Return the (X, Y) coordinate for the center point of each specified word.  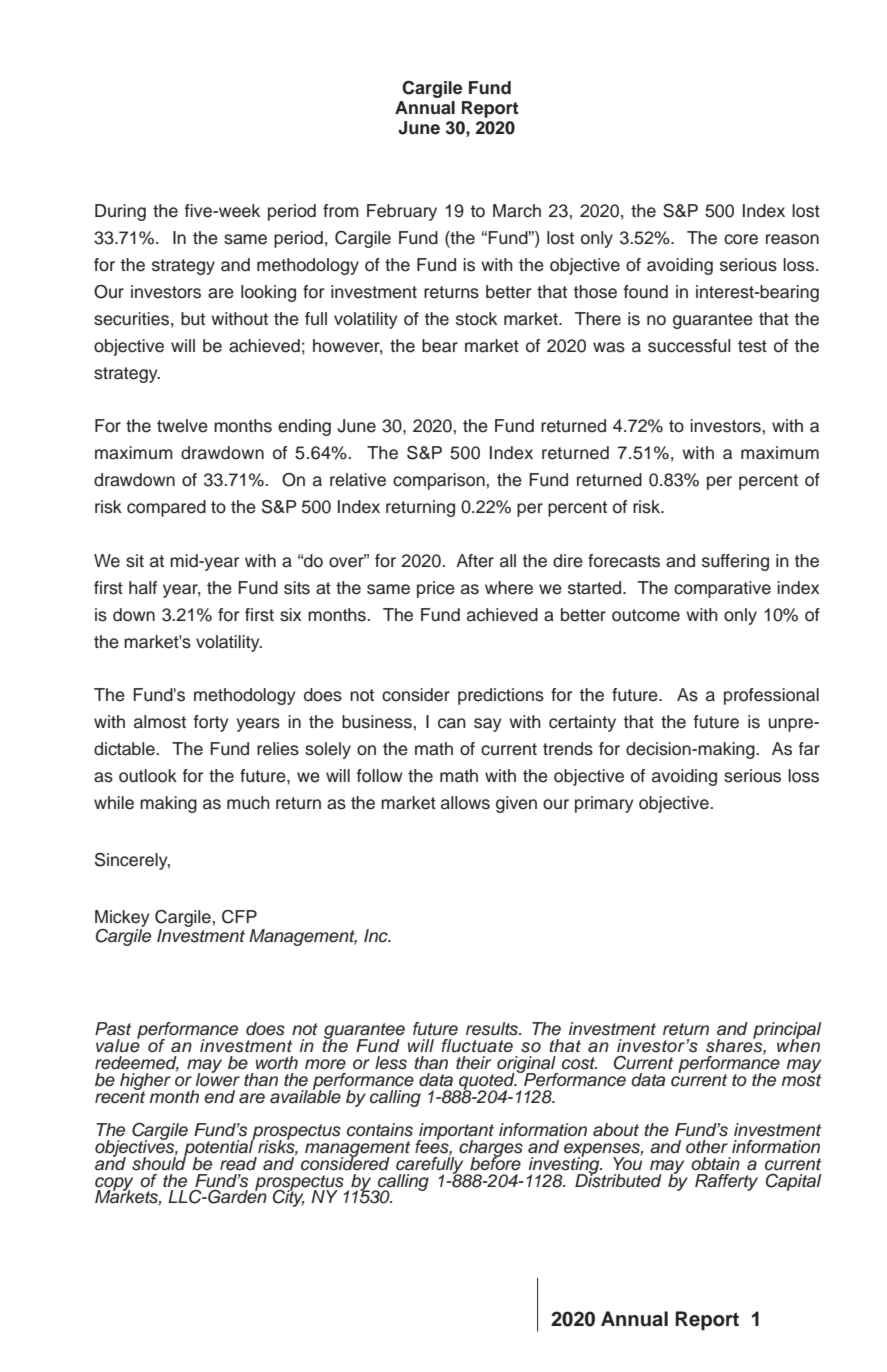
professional (771, 696)
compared (166, 508)
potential (219, 1148)
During (120, 212)
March (517, 211)
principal (787, 1032)
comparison (439, 481)
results (493, 1029)
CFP (239, 917)
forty (211, 723)
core (741, 239)
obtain (715, 1164)
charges (491, 1149)
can (452, 723)
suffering (735, 562)
